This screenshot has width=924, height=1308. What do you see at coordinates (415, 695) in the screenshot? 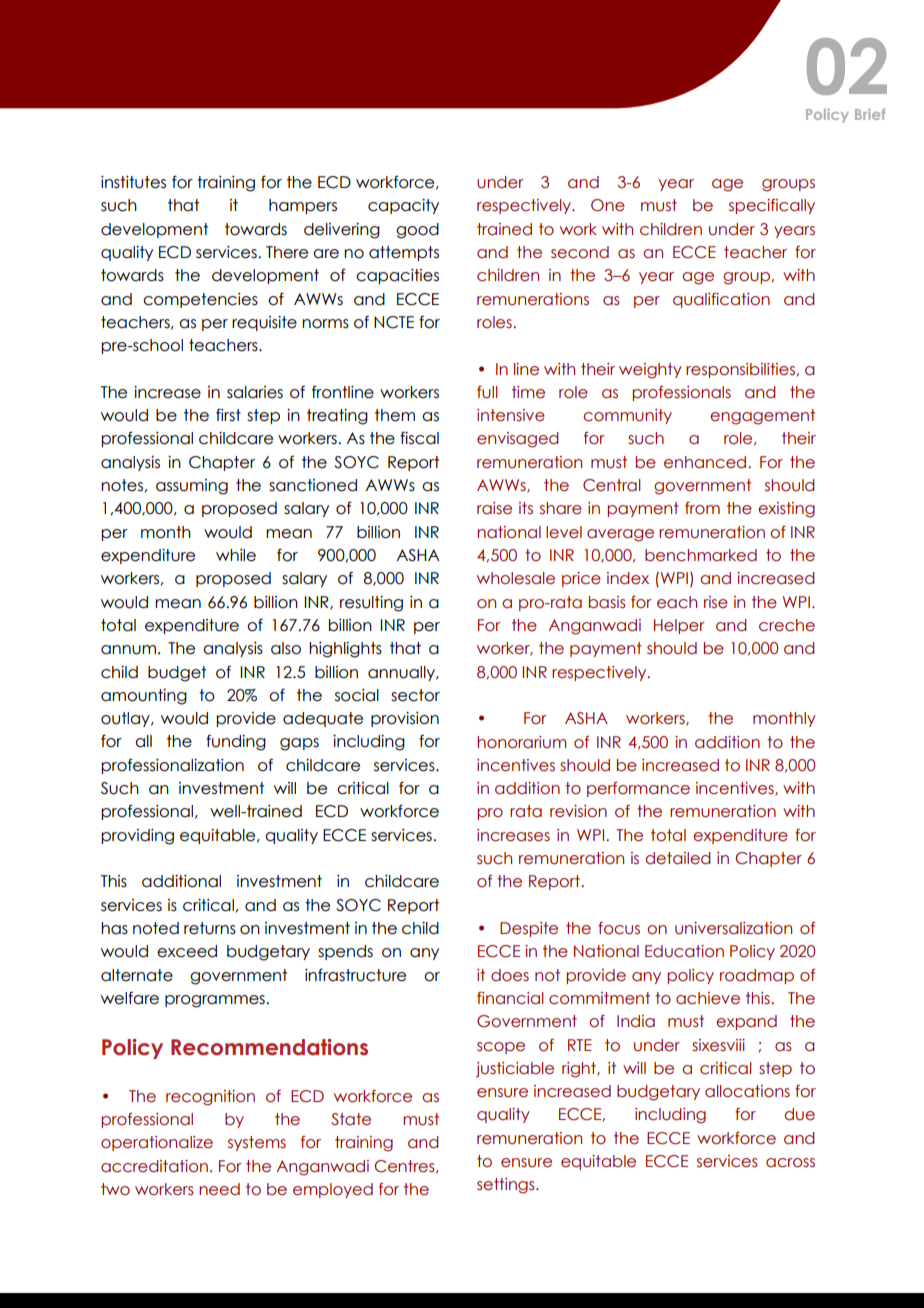
I see `sector` at bounding box center [415, 695].
